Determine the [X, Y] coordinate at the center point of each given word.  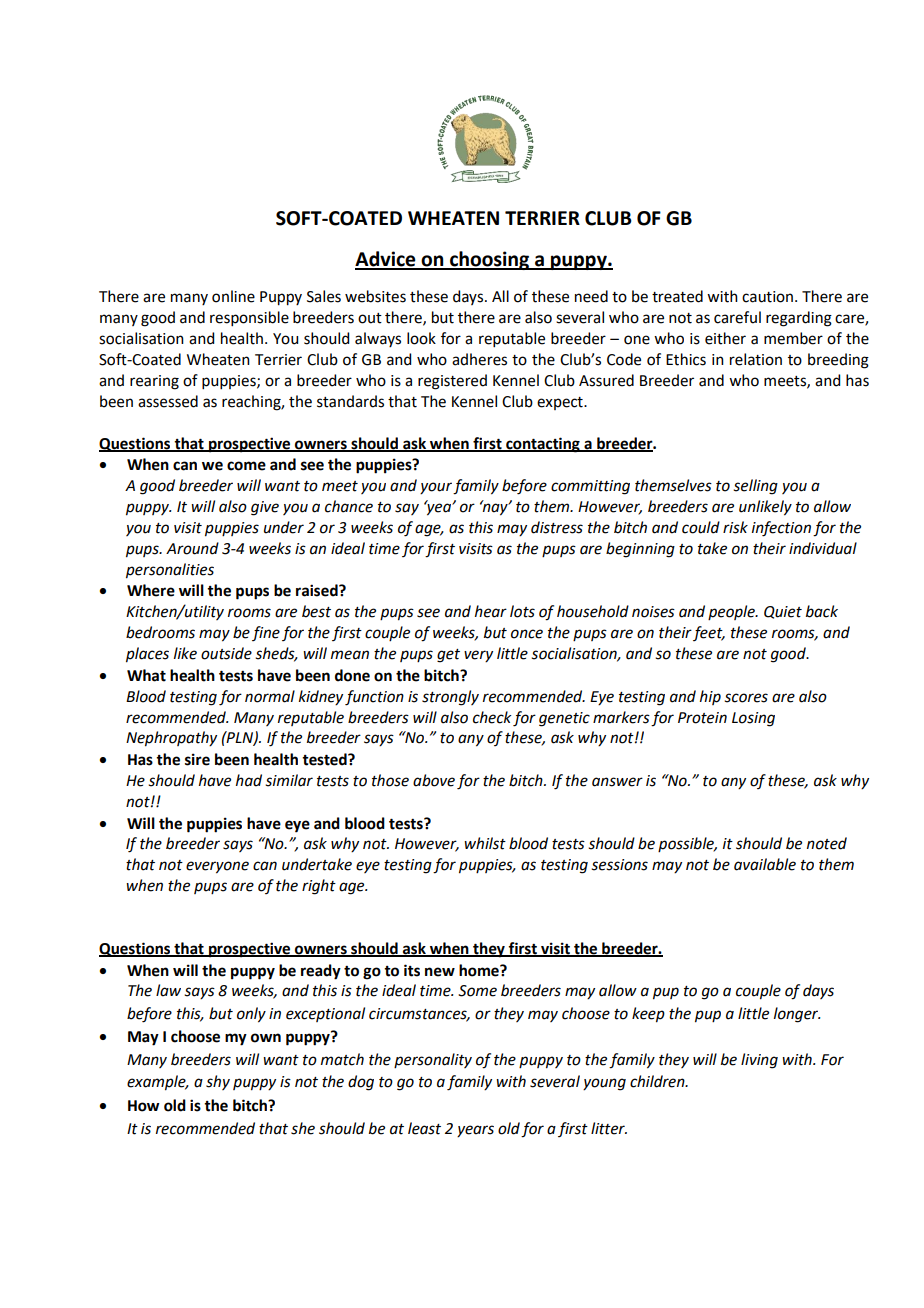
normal [270, 696]
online [233, 296]
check [492, 717]
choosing [489, 260]
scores [746, 698]
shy [218, 1082]
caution [767, 297]
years [475, 1131]
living [759, 1061]
